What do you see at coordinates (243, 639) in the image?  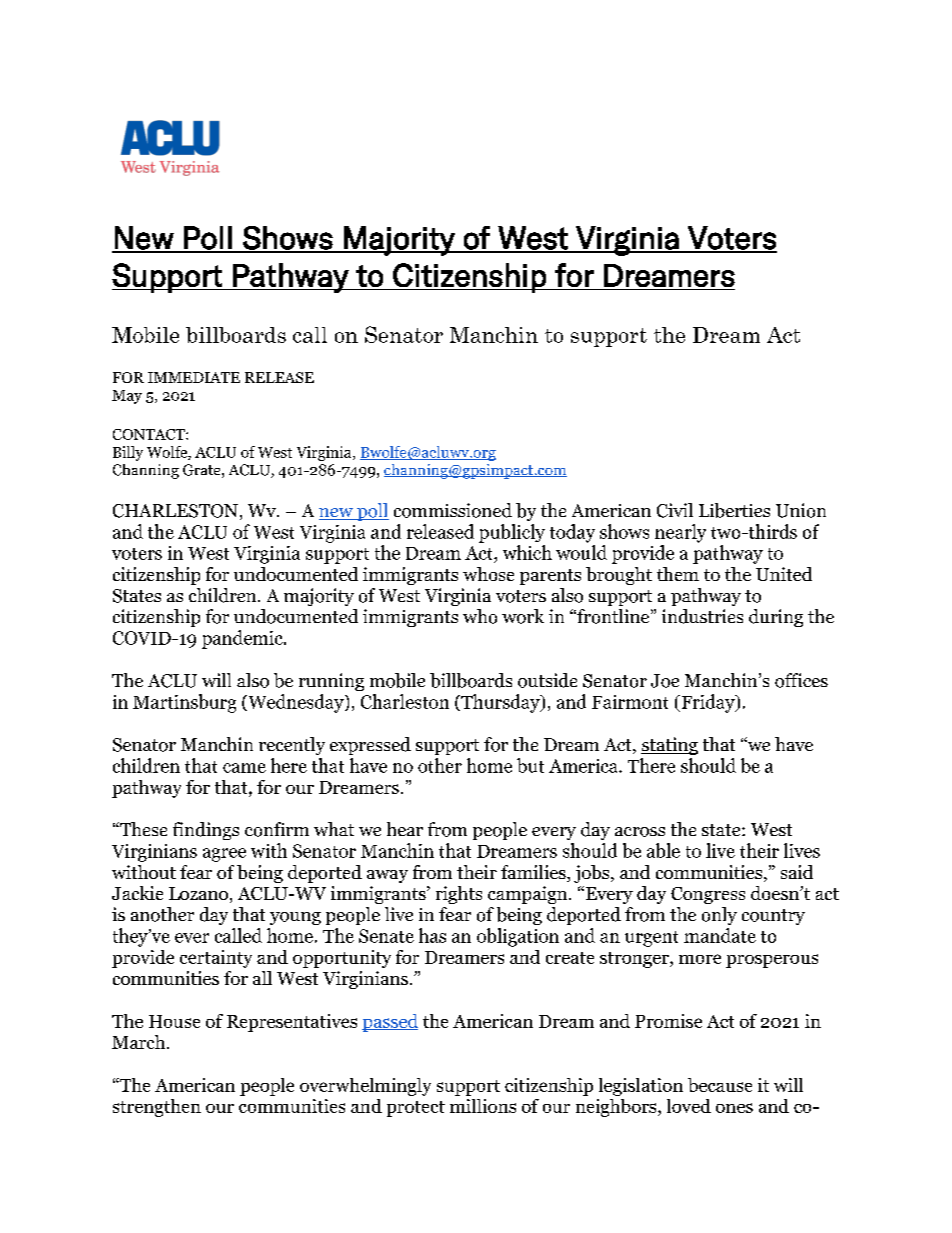 I see `pandemic` at bounding box center [243, 639].
